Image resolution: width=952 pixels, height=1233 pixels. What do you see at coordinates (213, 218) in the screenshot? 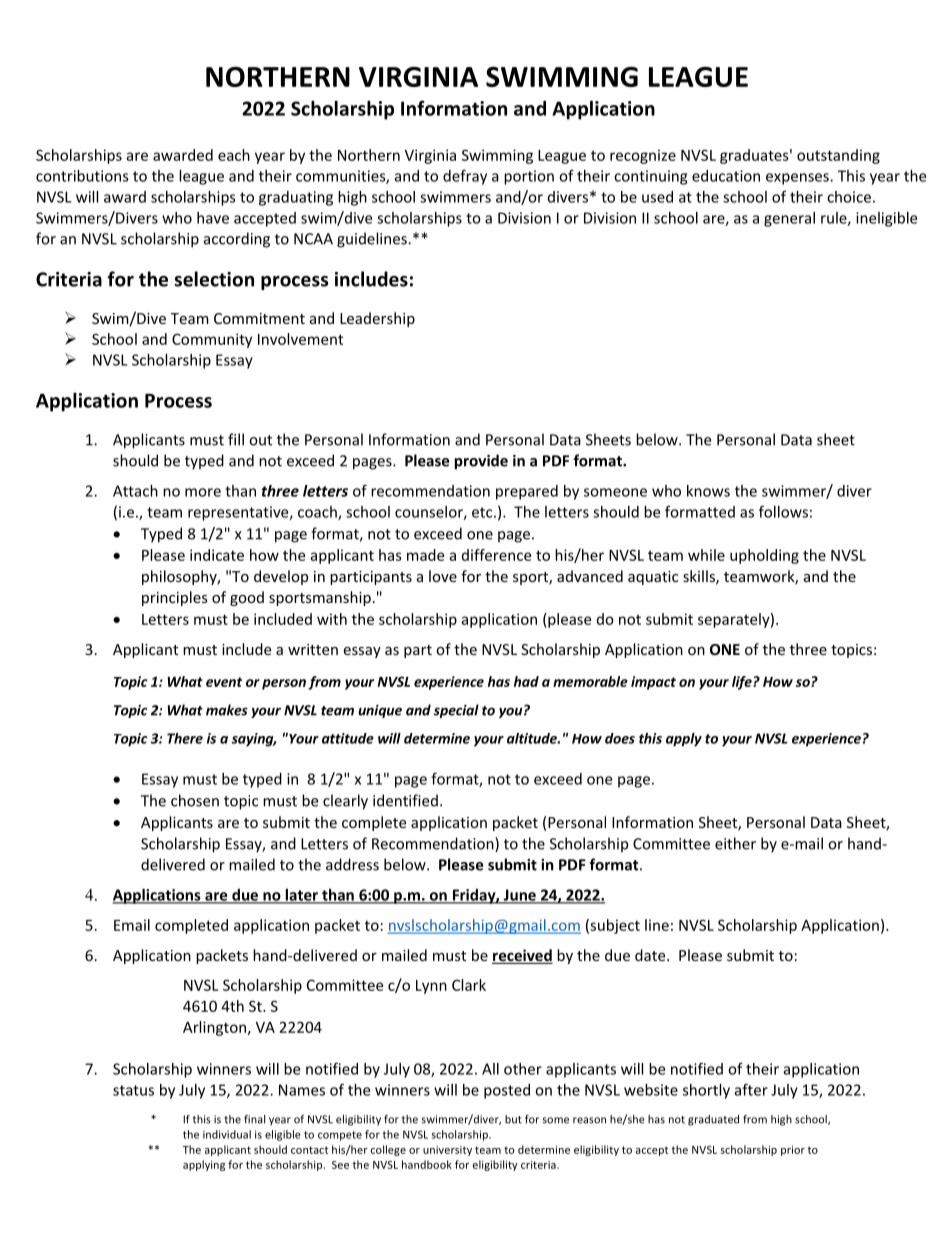
I see `have` at bounding box center [213, 218].
